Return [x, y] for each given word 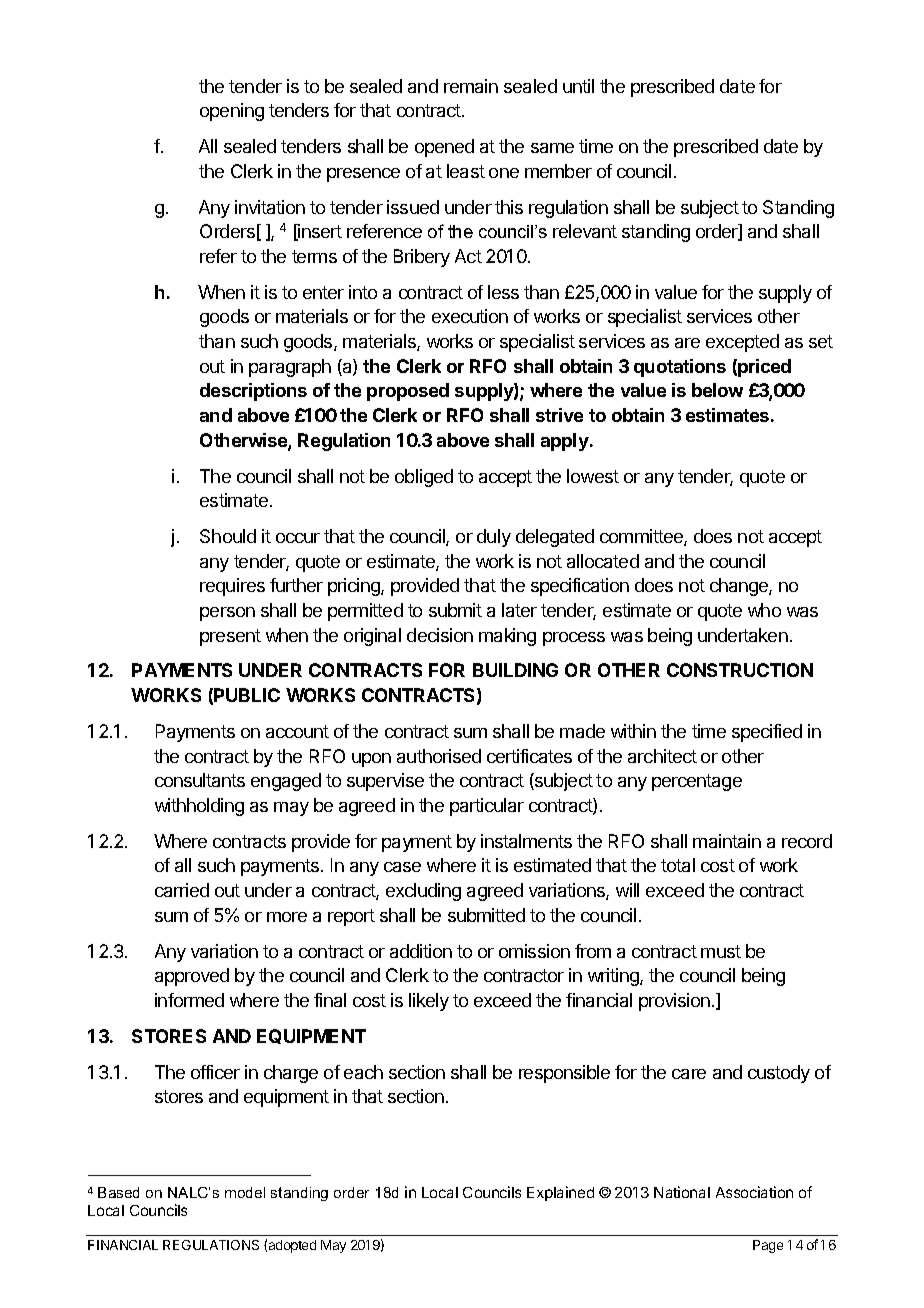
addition [421, 951]
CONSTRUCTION [740, 670]
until [578, 86]
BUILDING [515, 670]
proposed [408, 392]
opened [444, 148]
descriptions [253, 392]
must [721, 951]
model [245, 1192]
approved [192, 977]
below [717, 390]
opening [232, 112]
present [230, 637]
